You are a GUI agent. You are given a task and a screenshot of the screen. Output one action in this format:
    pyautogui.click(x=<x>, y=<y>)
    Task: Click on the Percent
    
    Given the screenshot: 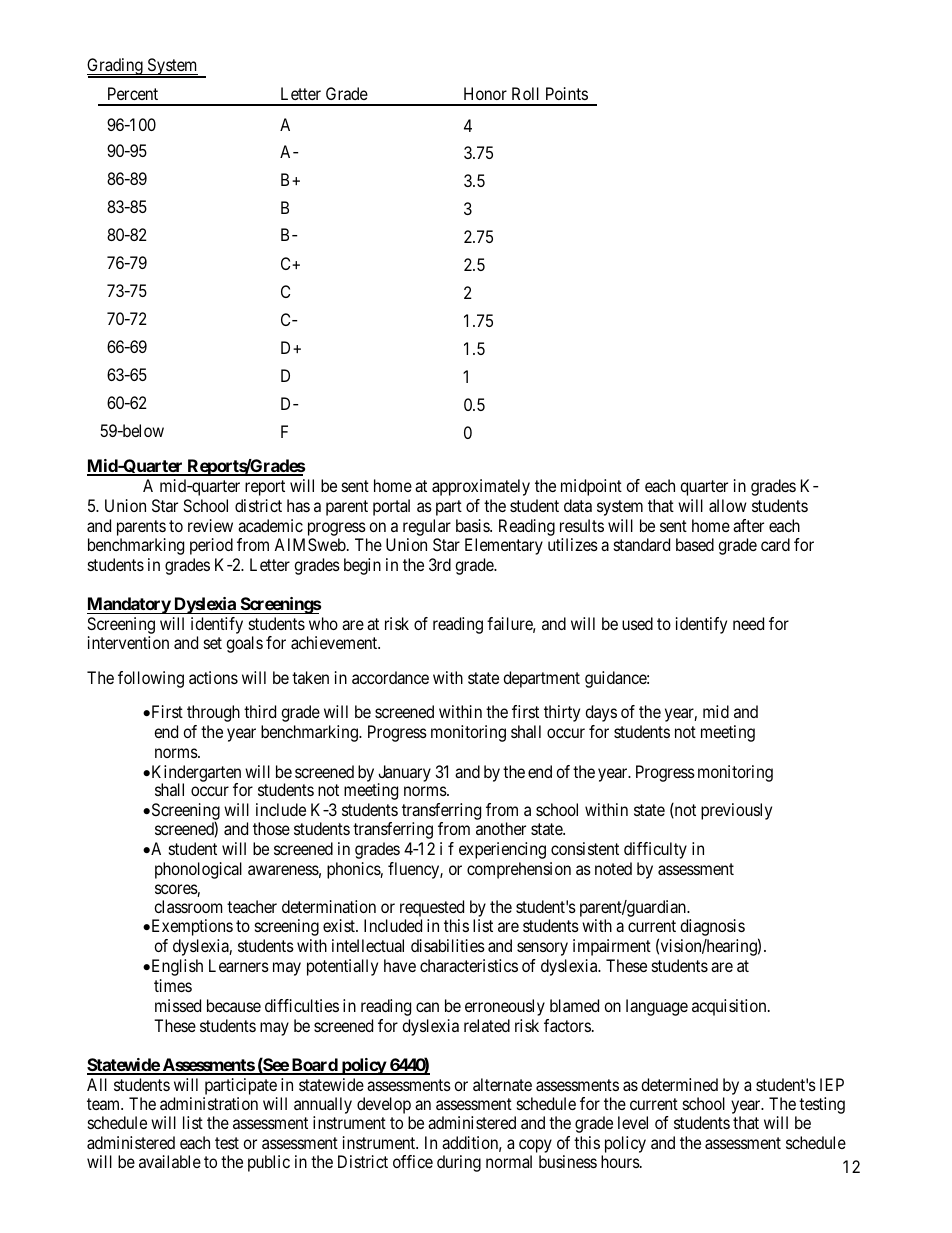 What is the action you would take?
    pyautogui.click(x=133, y=93)
